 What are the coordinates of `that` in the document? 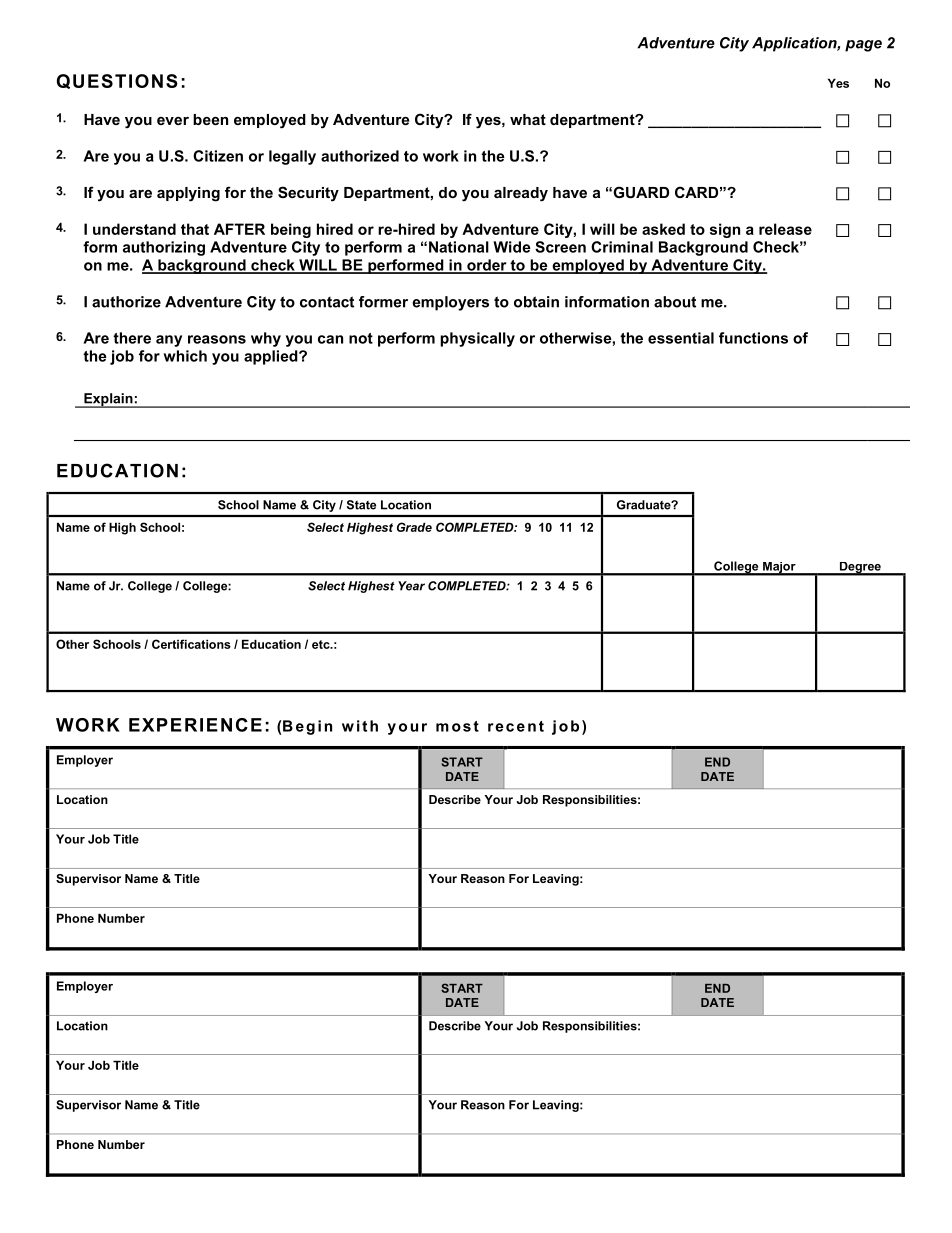 It's located at (195, 229).
